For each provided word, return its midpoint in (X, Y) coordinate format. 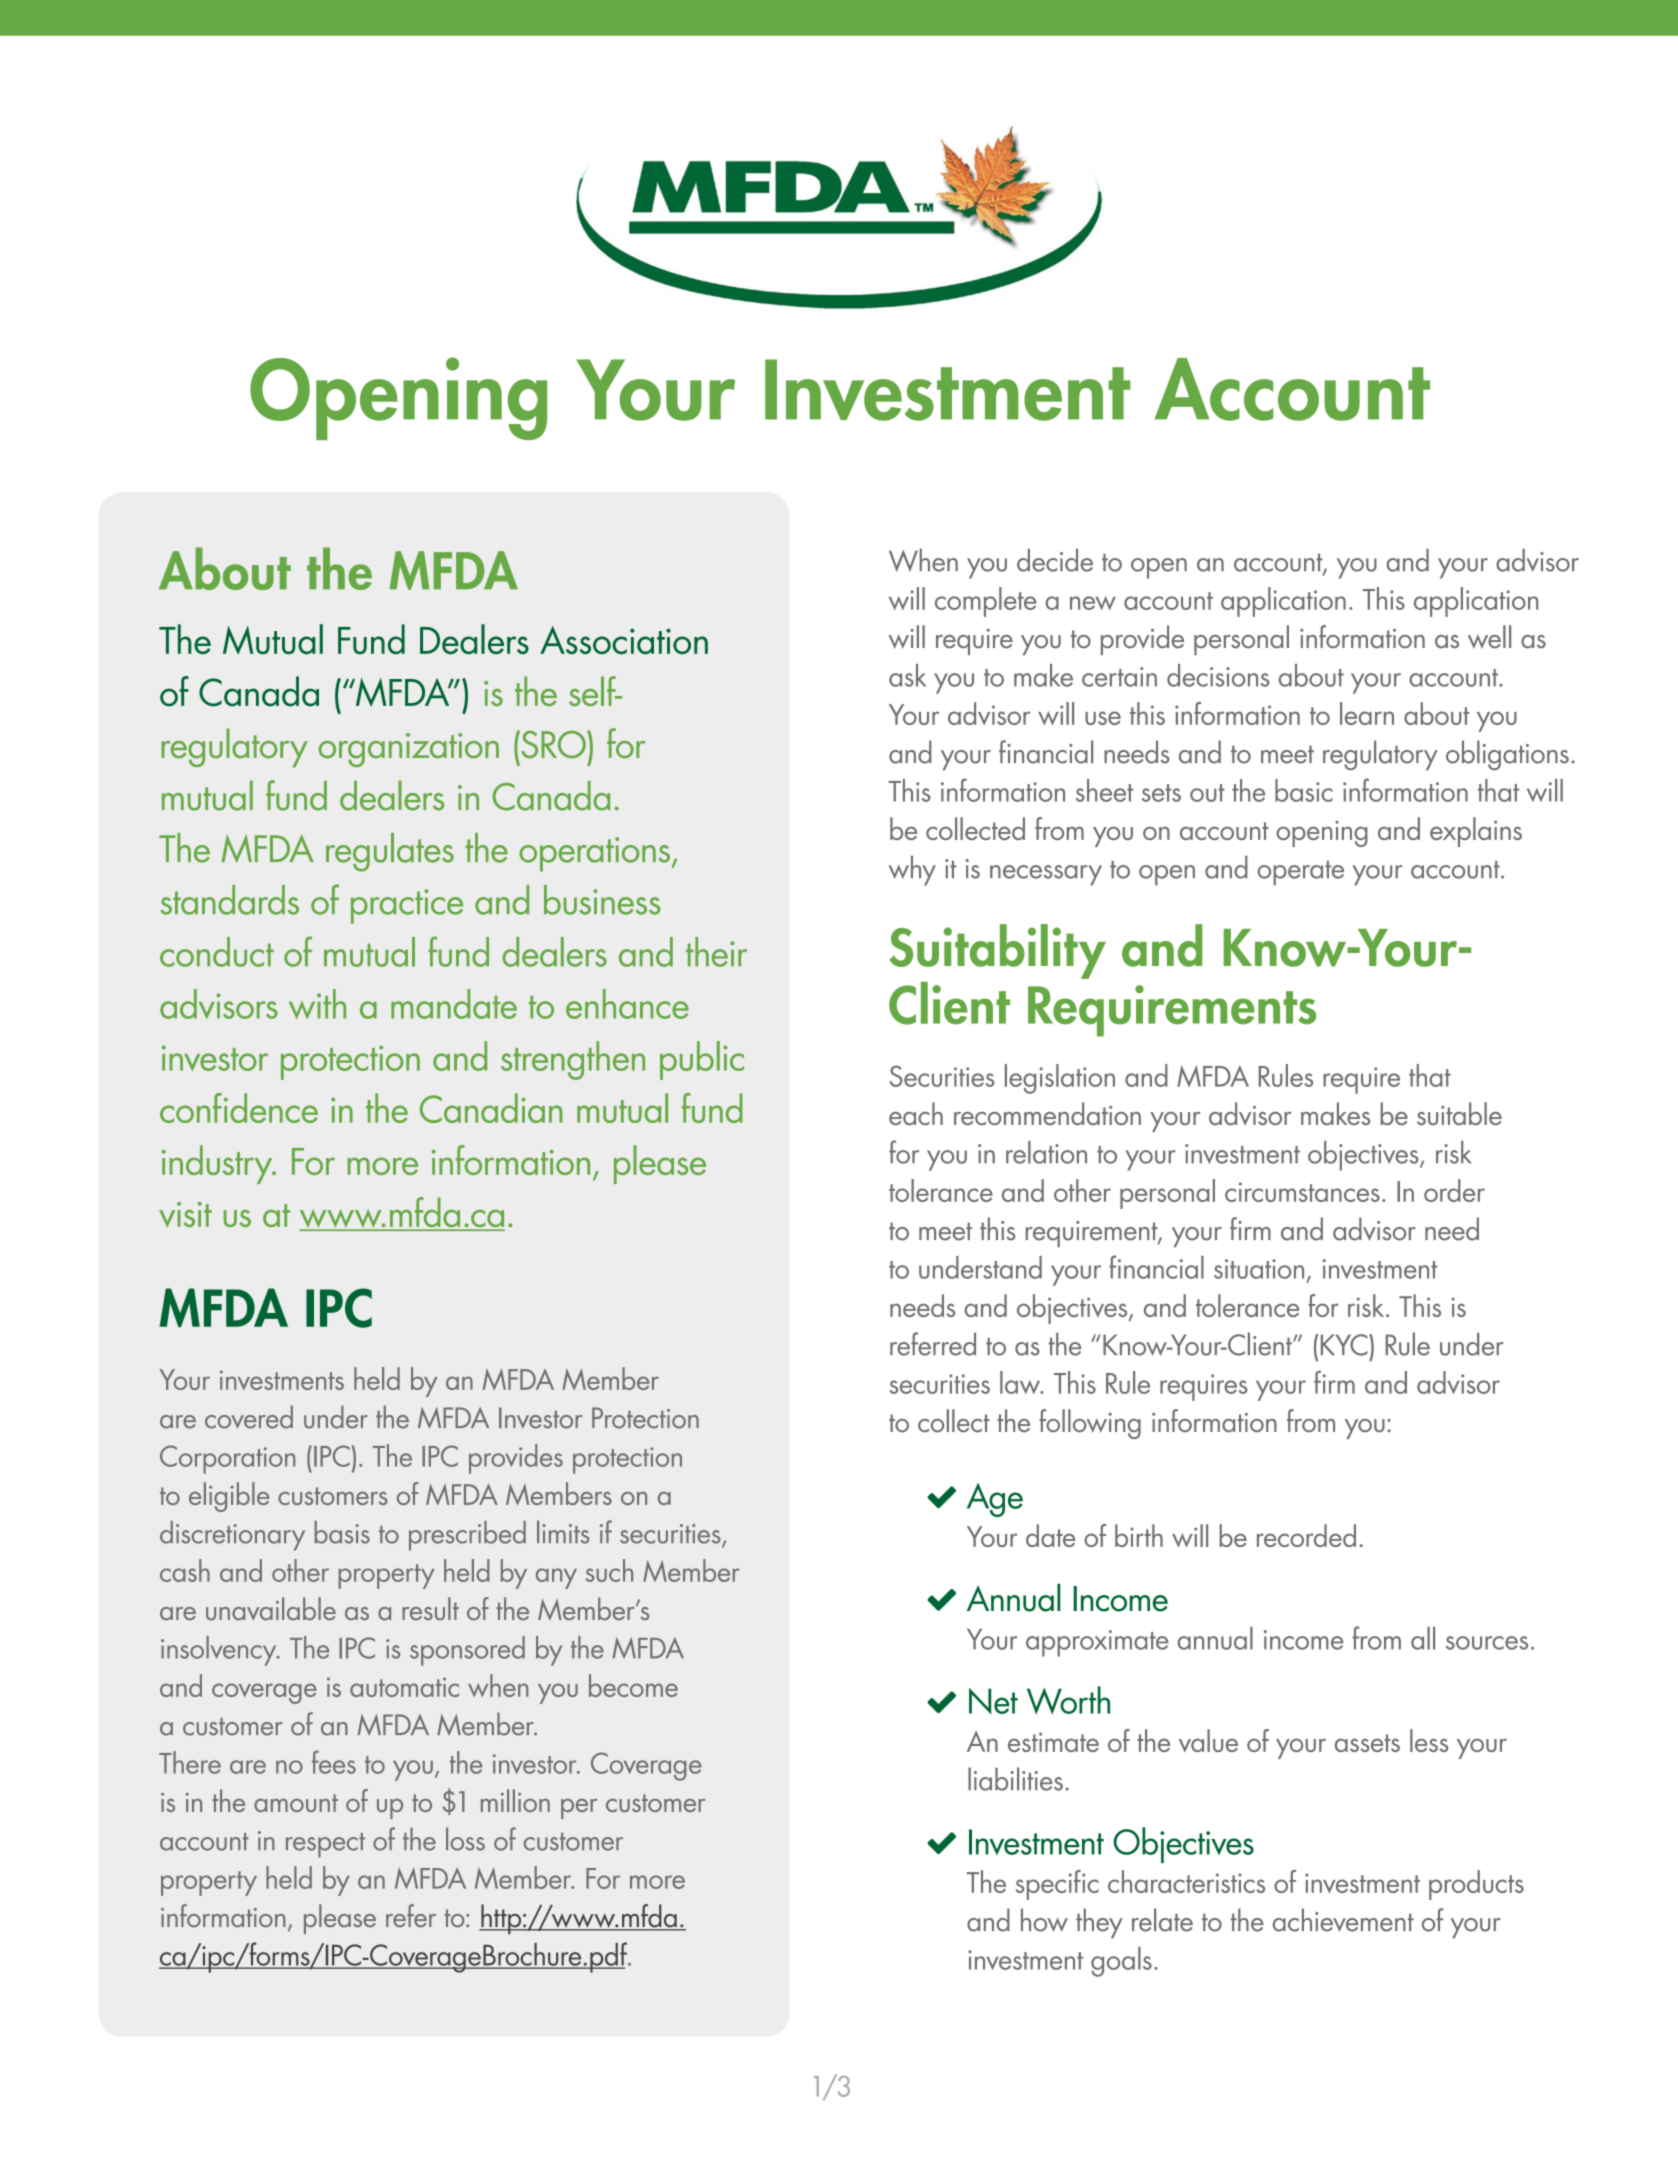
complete (986, 602)
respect (325, 1845)
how (1044, 1920)
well (1489, 637)
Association (624, 640)
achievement (1343, 1920)
